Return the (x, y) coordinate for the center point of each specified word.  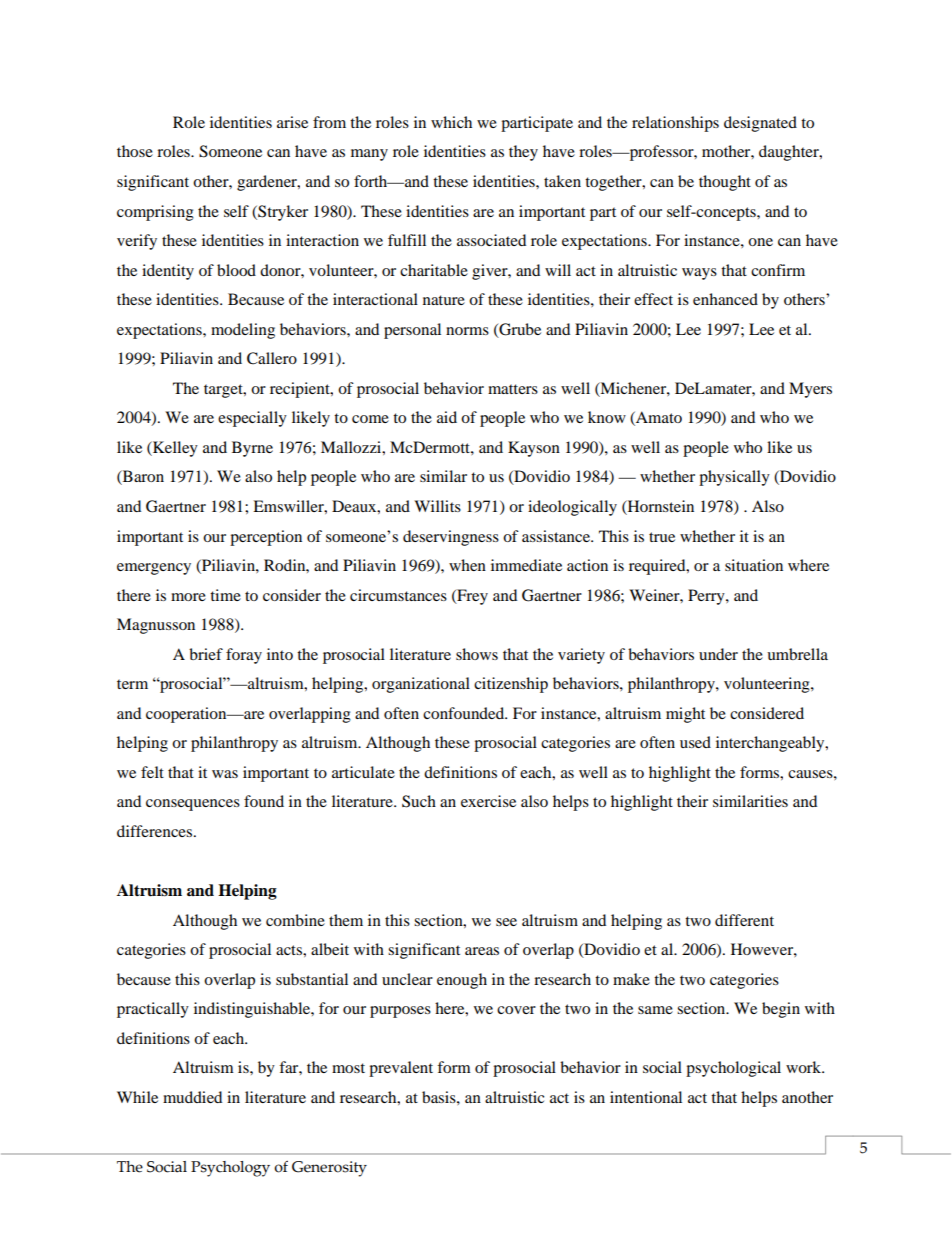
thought (725, 183)
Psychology (230, 1169)
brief (206, 654)
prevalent (401, 1069)
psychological (733, 1069)
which (451, 122)
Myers (810, 390)
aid (447, 417)
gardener (268, 183)
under (718, 654)
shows (477, 654)
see (506, 922)
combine (295, 920)
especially (252, 419)
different (744, 920)
